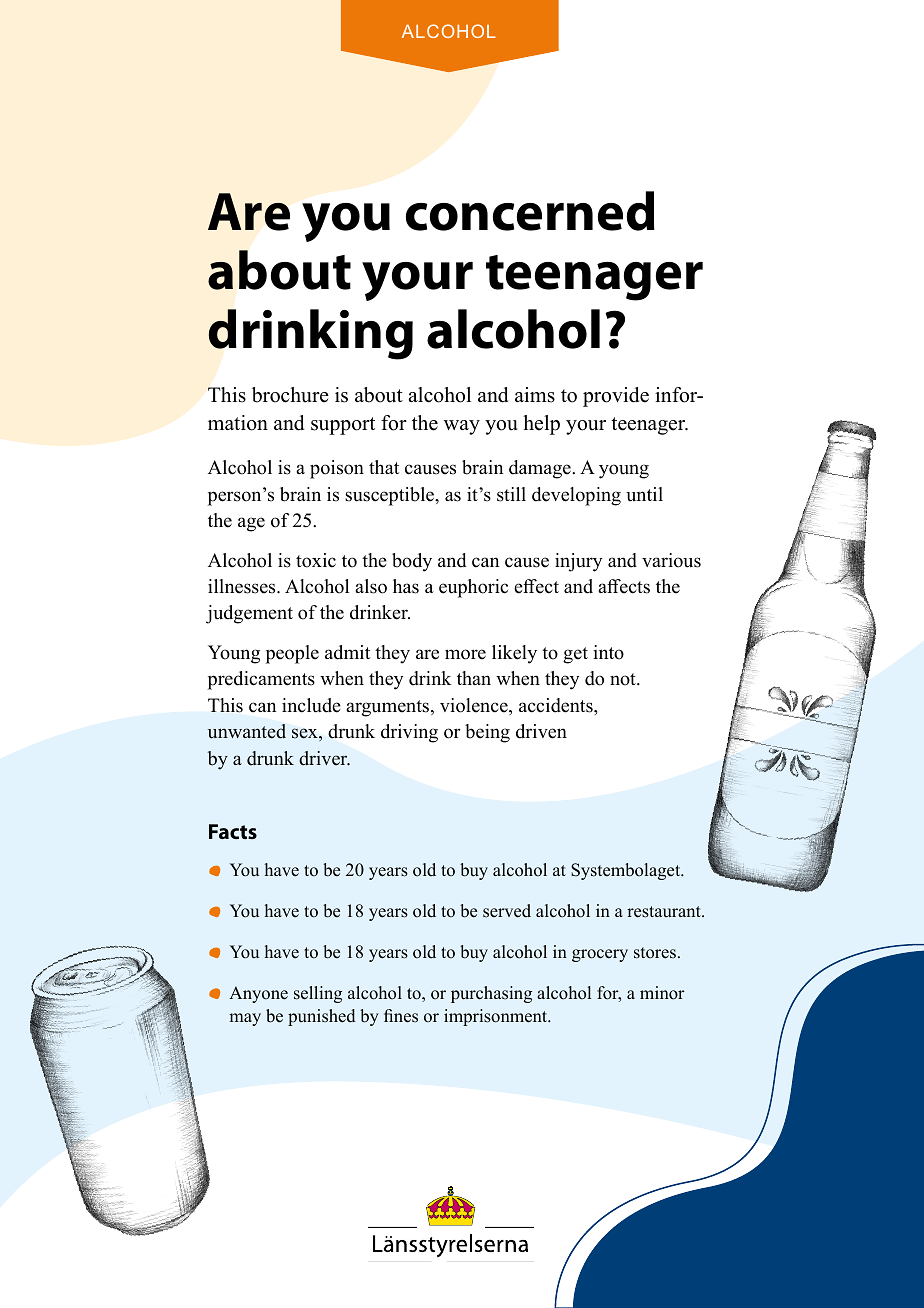  Describe the element at coordinates (473, 588) in the page. I see `euphoric` at that location.
